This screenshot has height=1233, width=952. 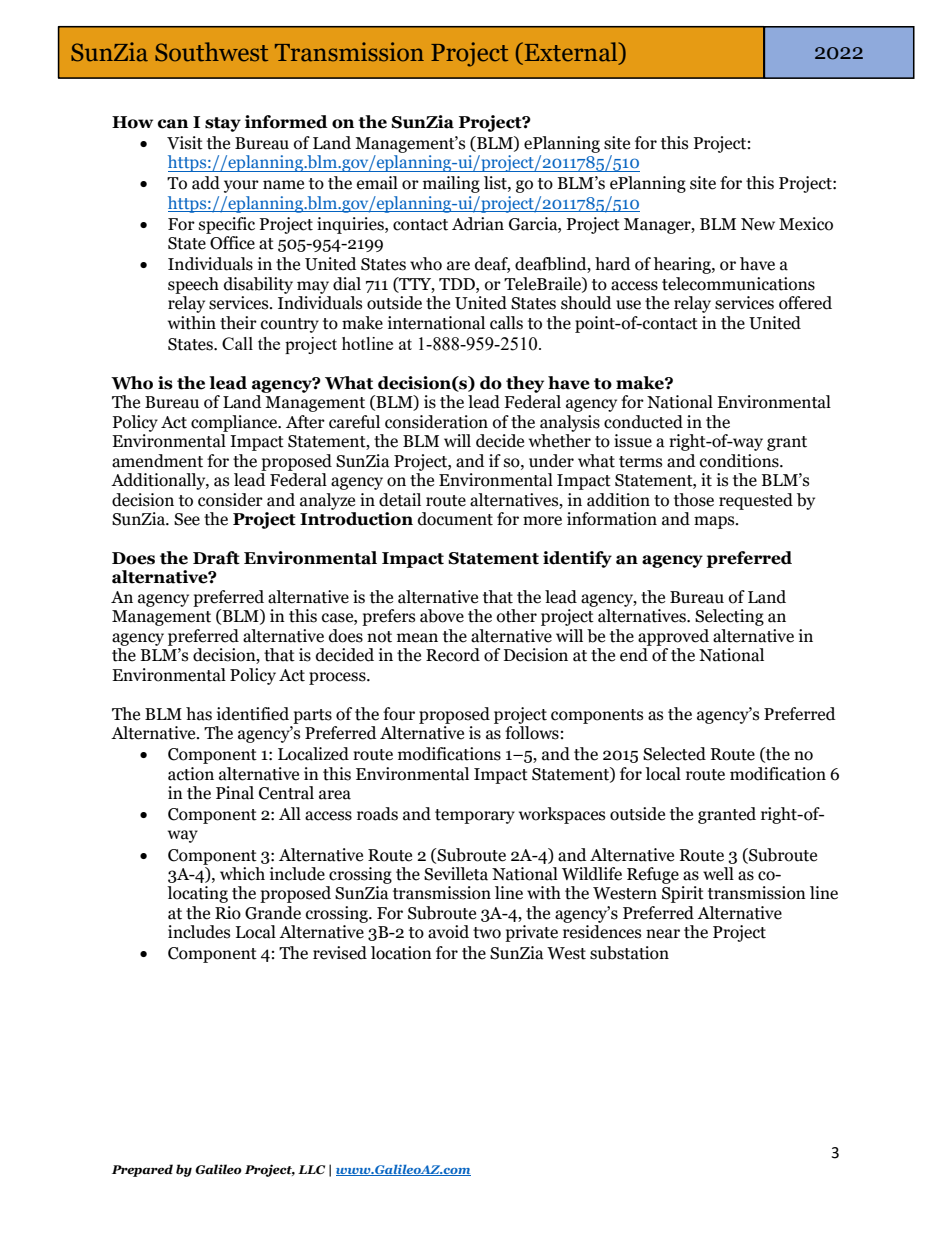 What do you see at coordinates (572, 53) in the screenshot?
I see `External` at bounding box center [572, 53].
